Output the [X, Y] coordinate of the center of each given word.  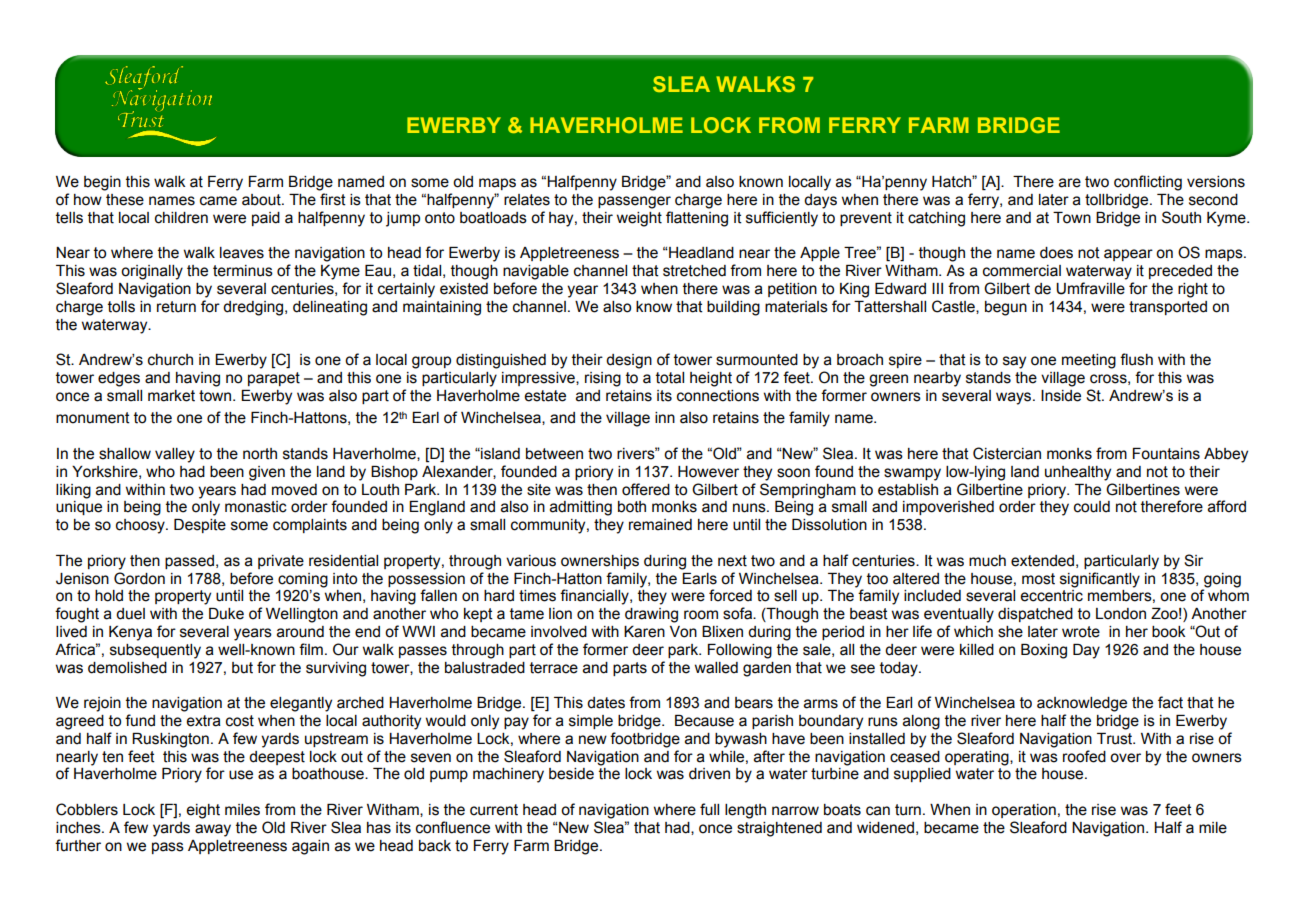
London [1121, 614]
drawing [651, 615]
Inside [1061, 396]
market [171, 396]
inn [665, 417]
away [213, 830]
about [262, 200]
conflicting [1148, 183]
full [709, 809]
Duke [226, 614]
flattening [697, 219]
